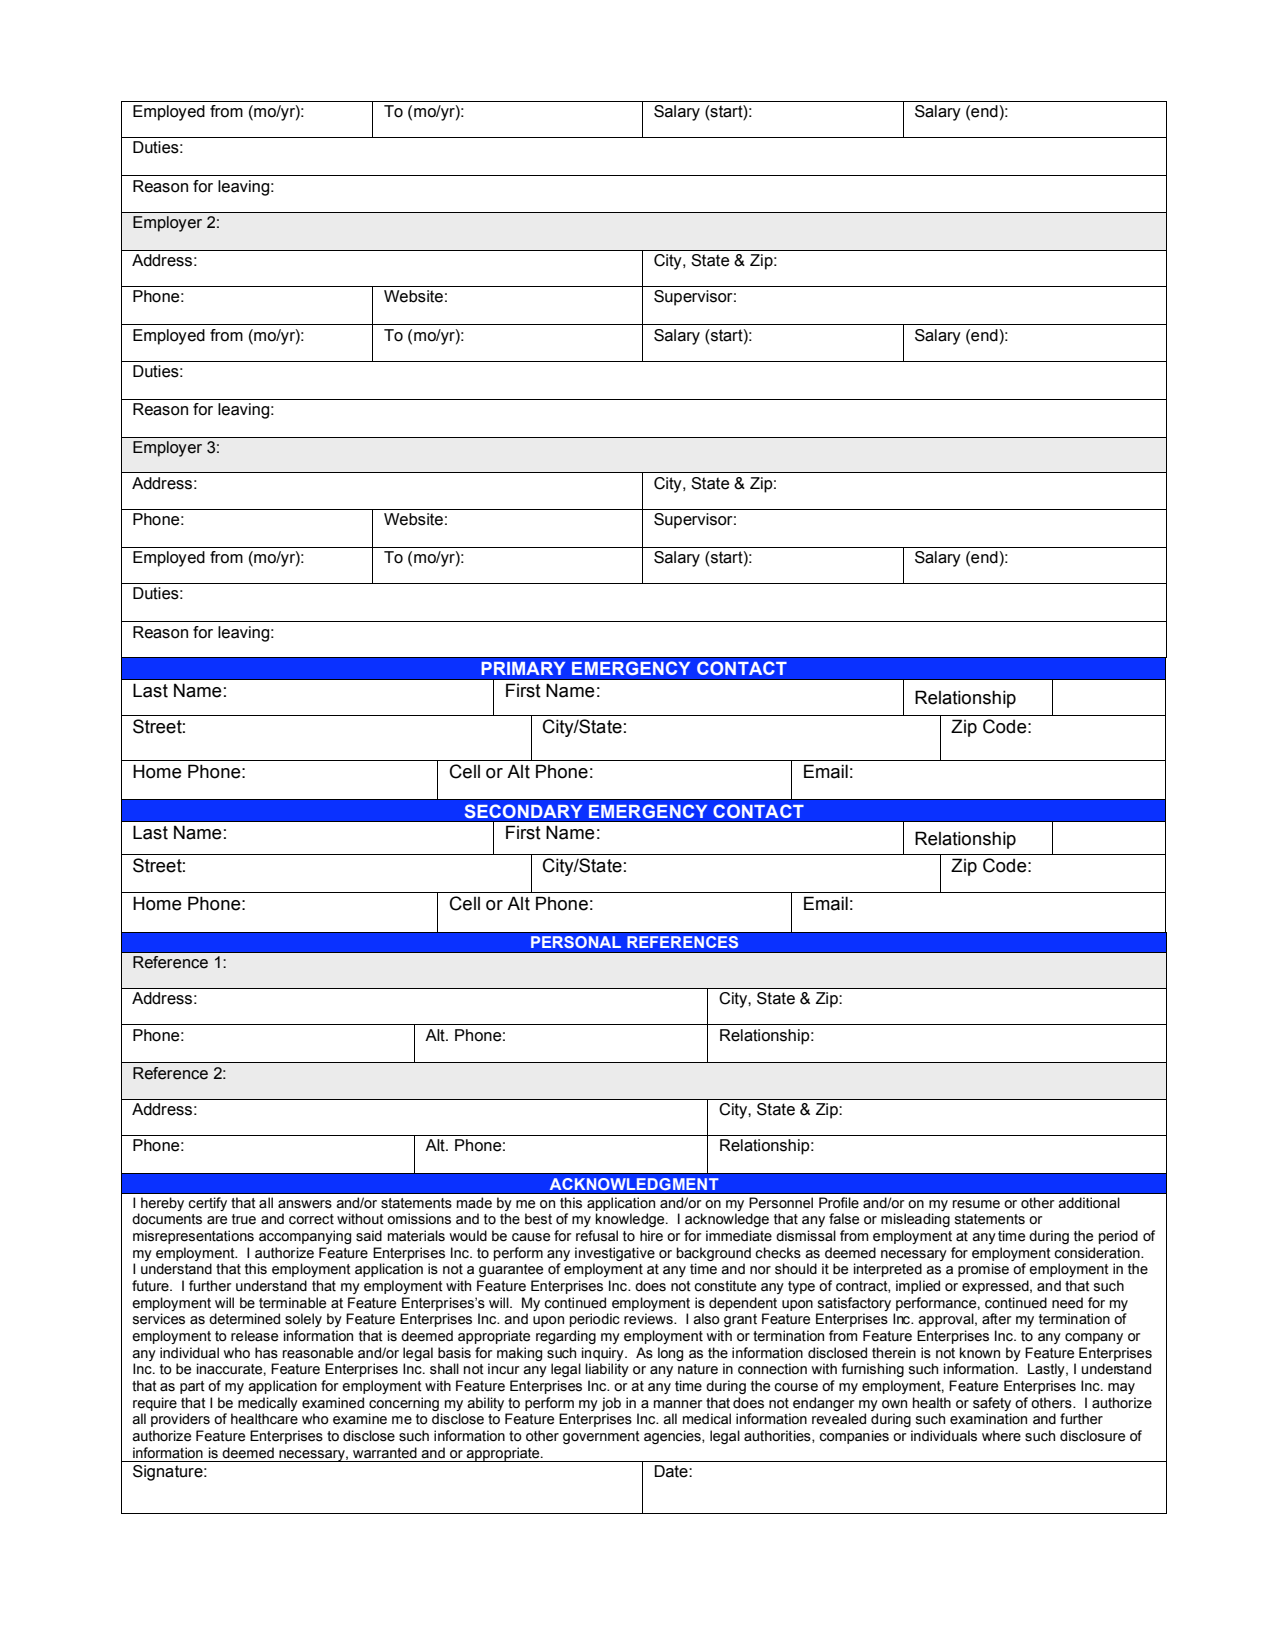  Describe the element at coordinates (651, 1236) in the screenshot. I see `hire` at that location.
